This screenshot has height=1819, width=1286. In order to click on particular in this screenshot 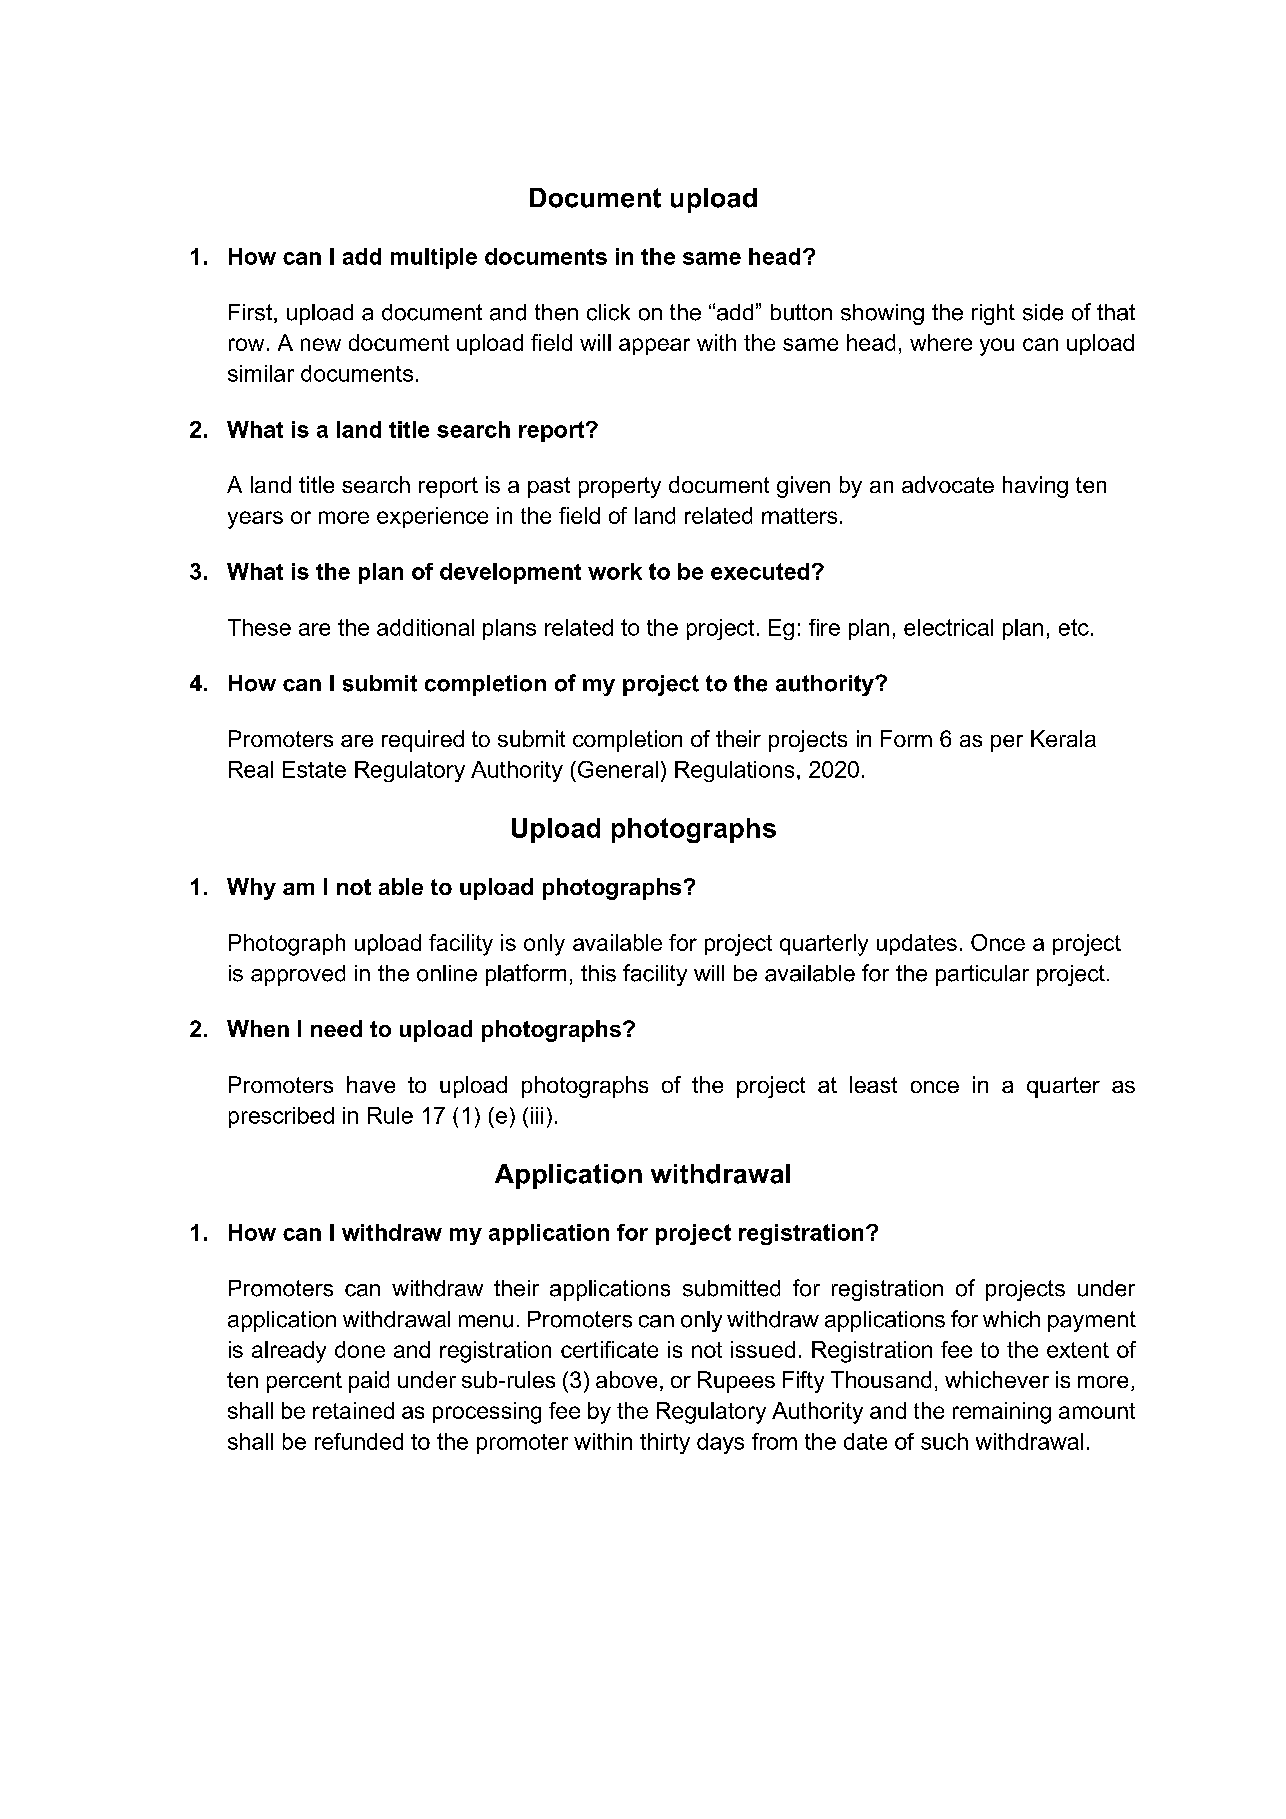, I will do `click(982, 975)`.
